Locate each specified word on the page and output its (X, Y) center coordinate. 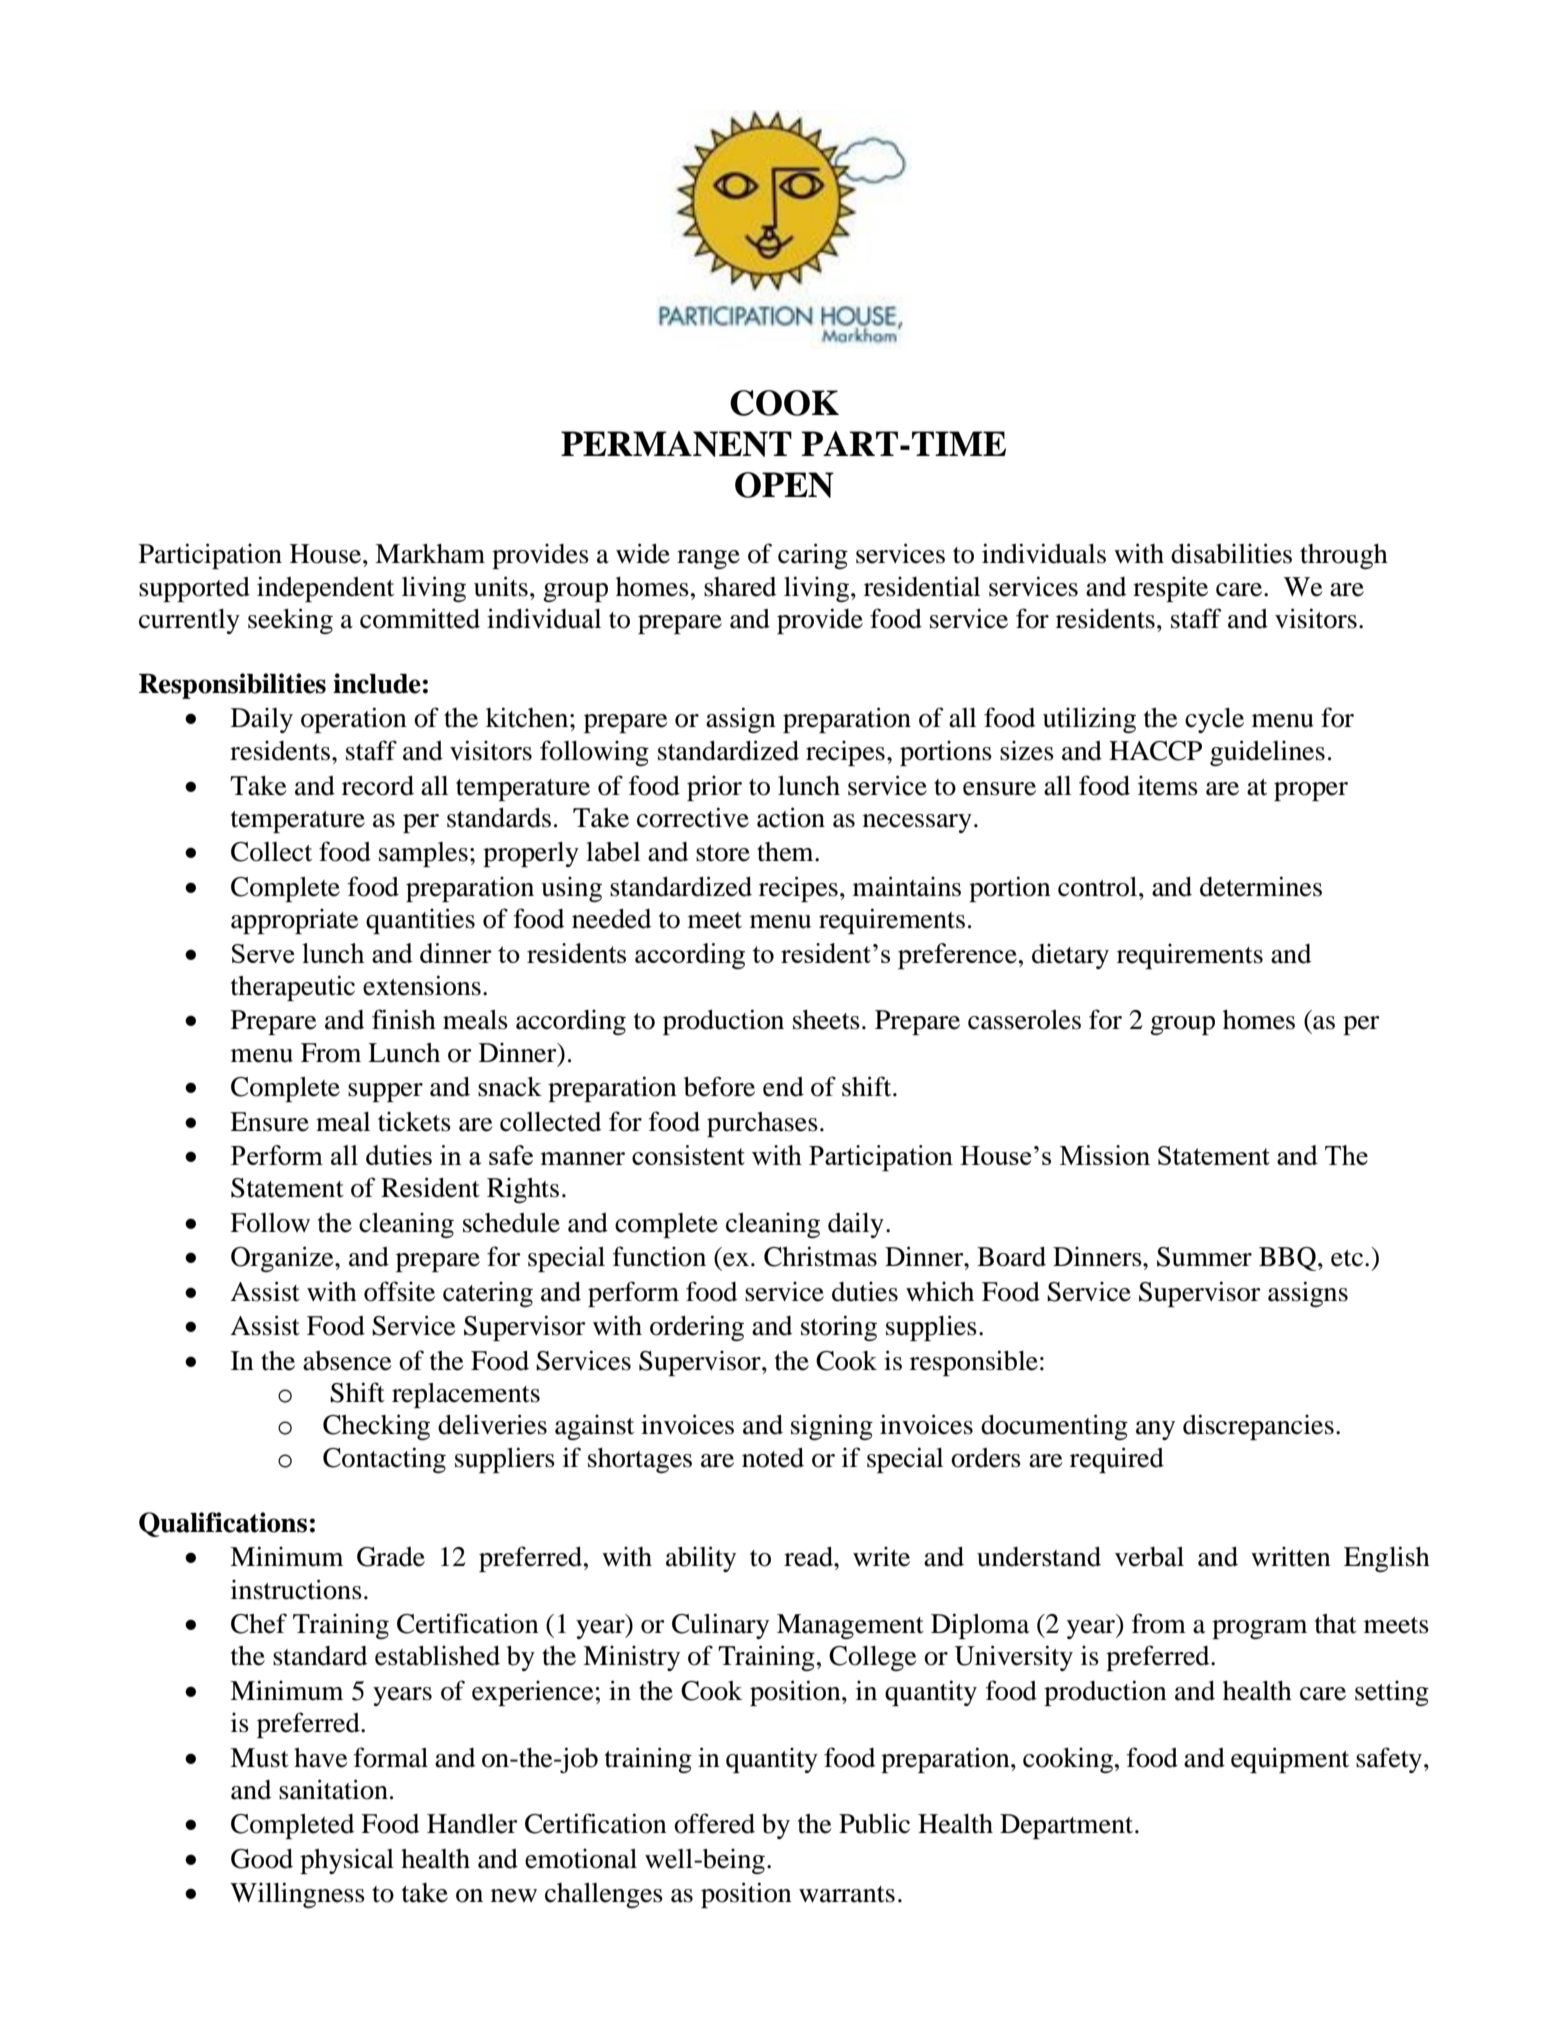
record (378, 786)
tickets (414, 1121)
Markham (430, 554)
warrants (847, 1894)
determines (1261, 886)
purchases (762, 1124)
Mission (1105, 1155)
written (1291, 1556)
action (791, 817)
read (809, 1557)
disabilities (1231, 553)
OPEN (784, 485)
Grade (391, 1557)
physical (347, 1861)
